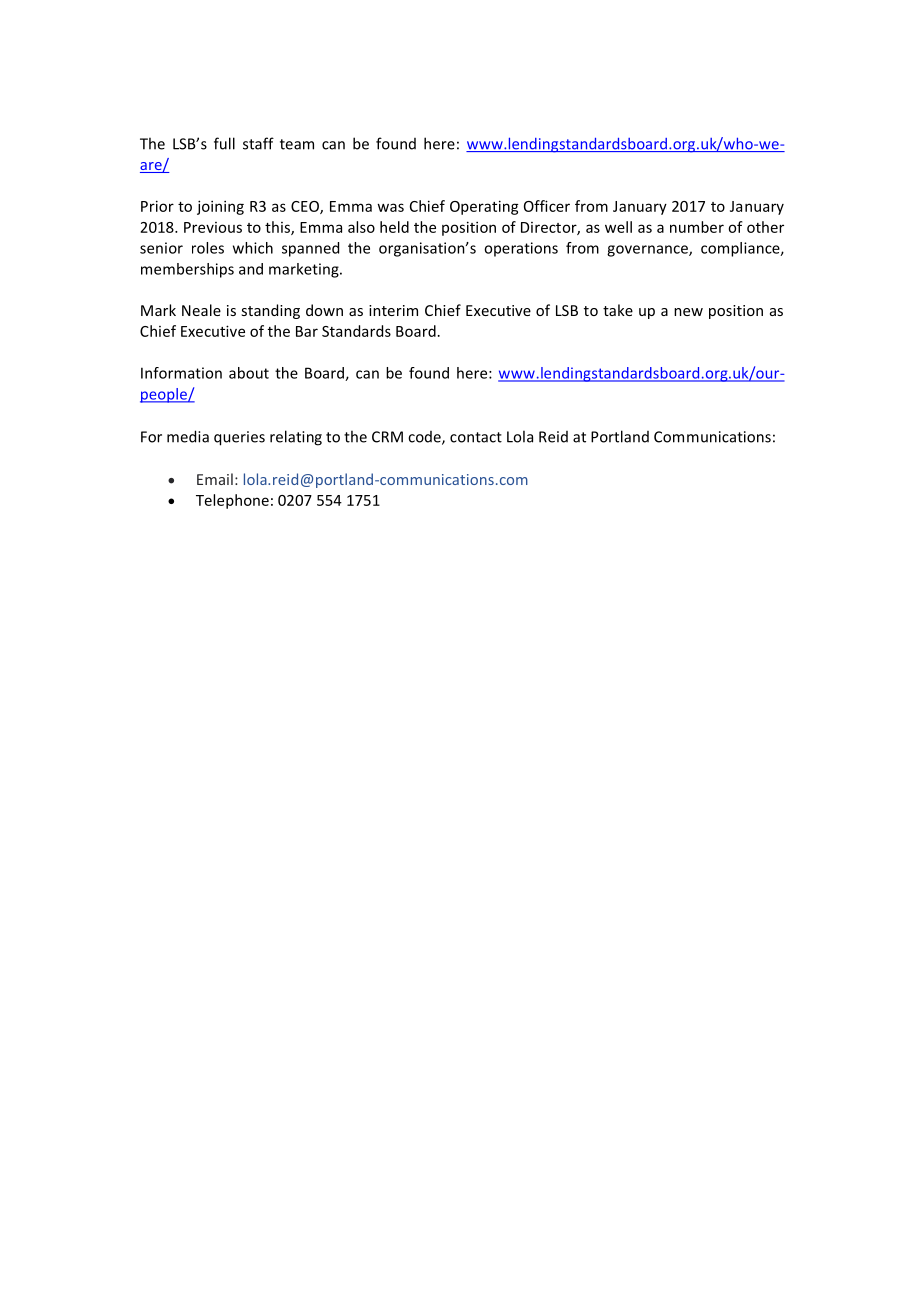  Describe the element at coordinates (521, 249) in the screenshot. I see `operations` at that location.
